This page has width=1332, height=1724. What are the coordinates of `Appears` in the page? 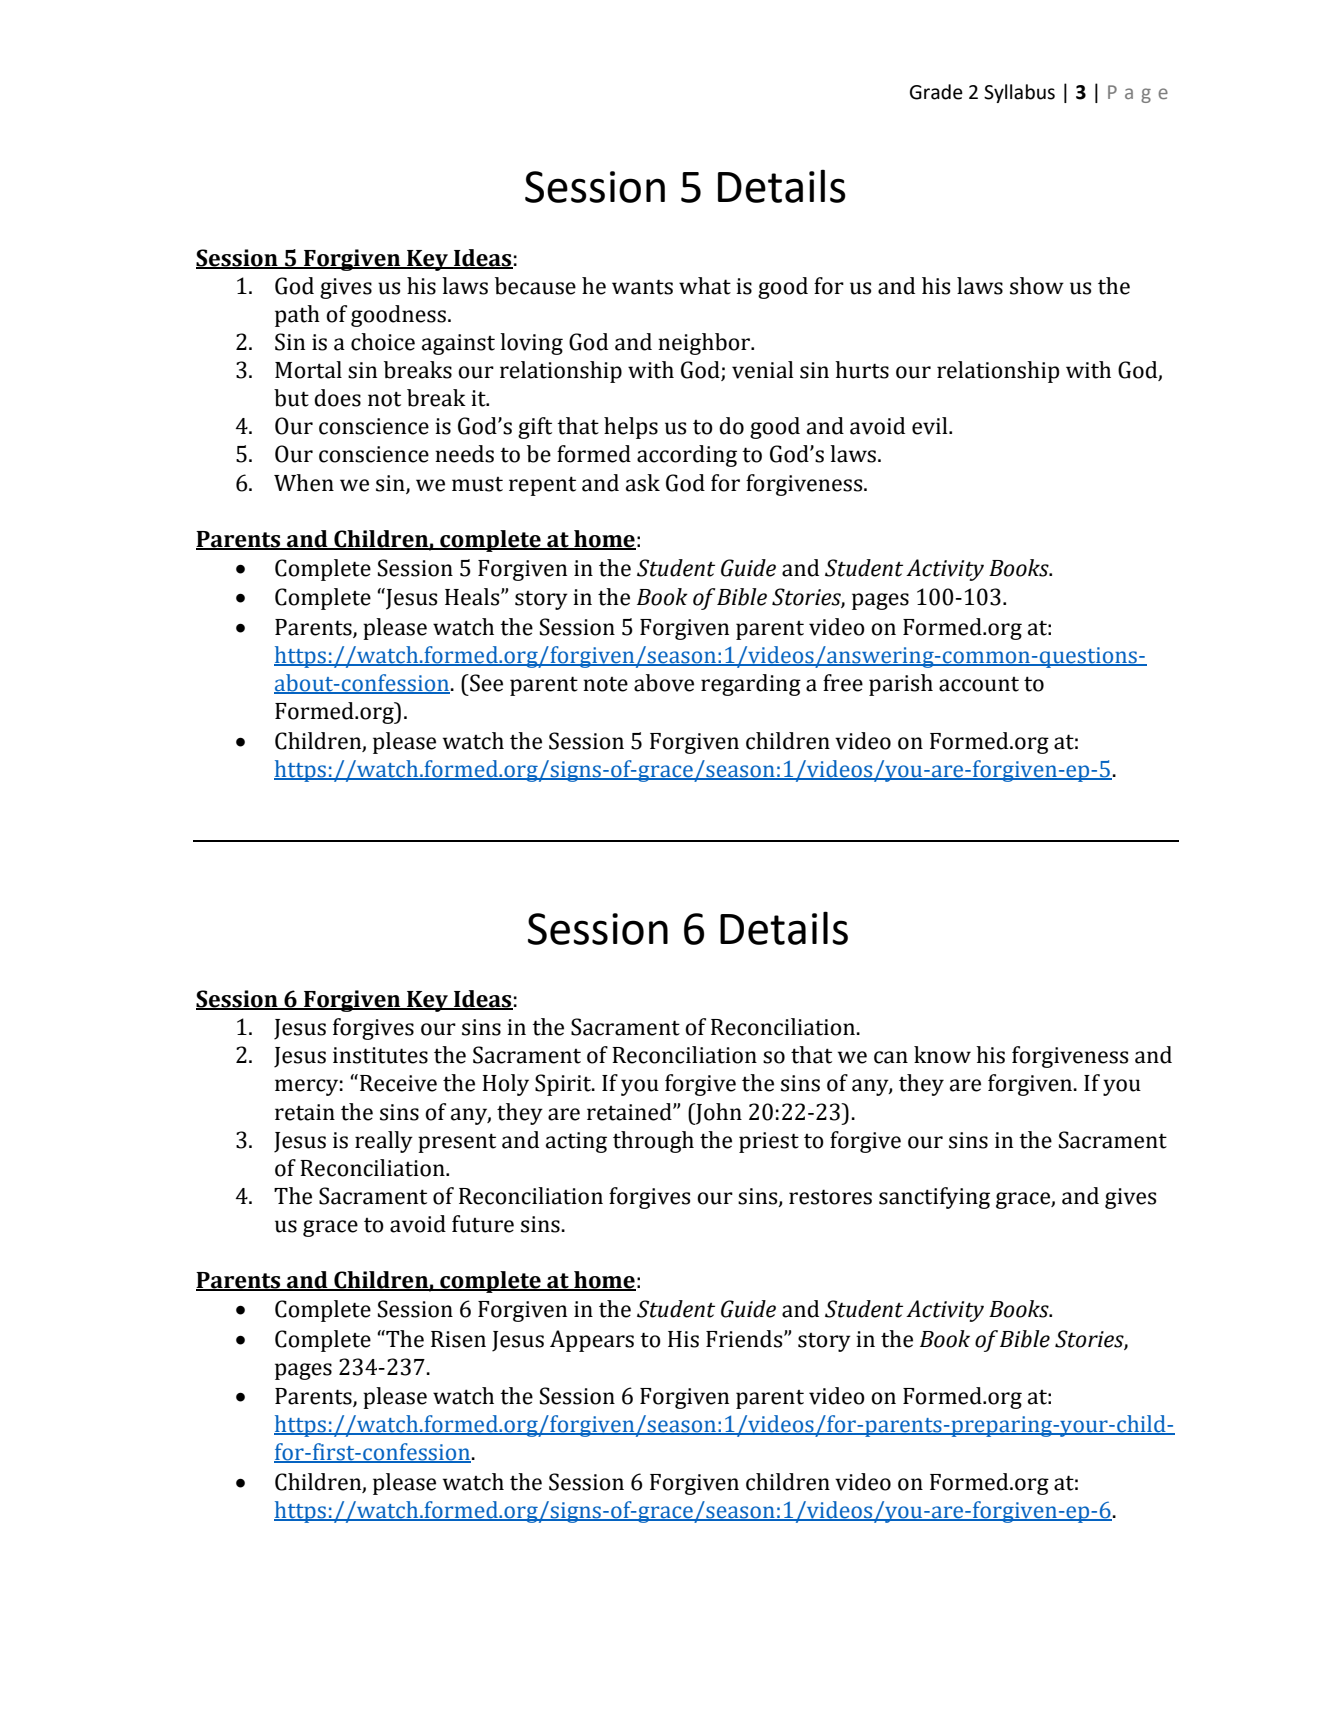 It's located at (592, 1341).
